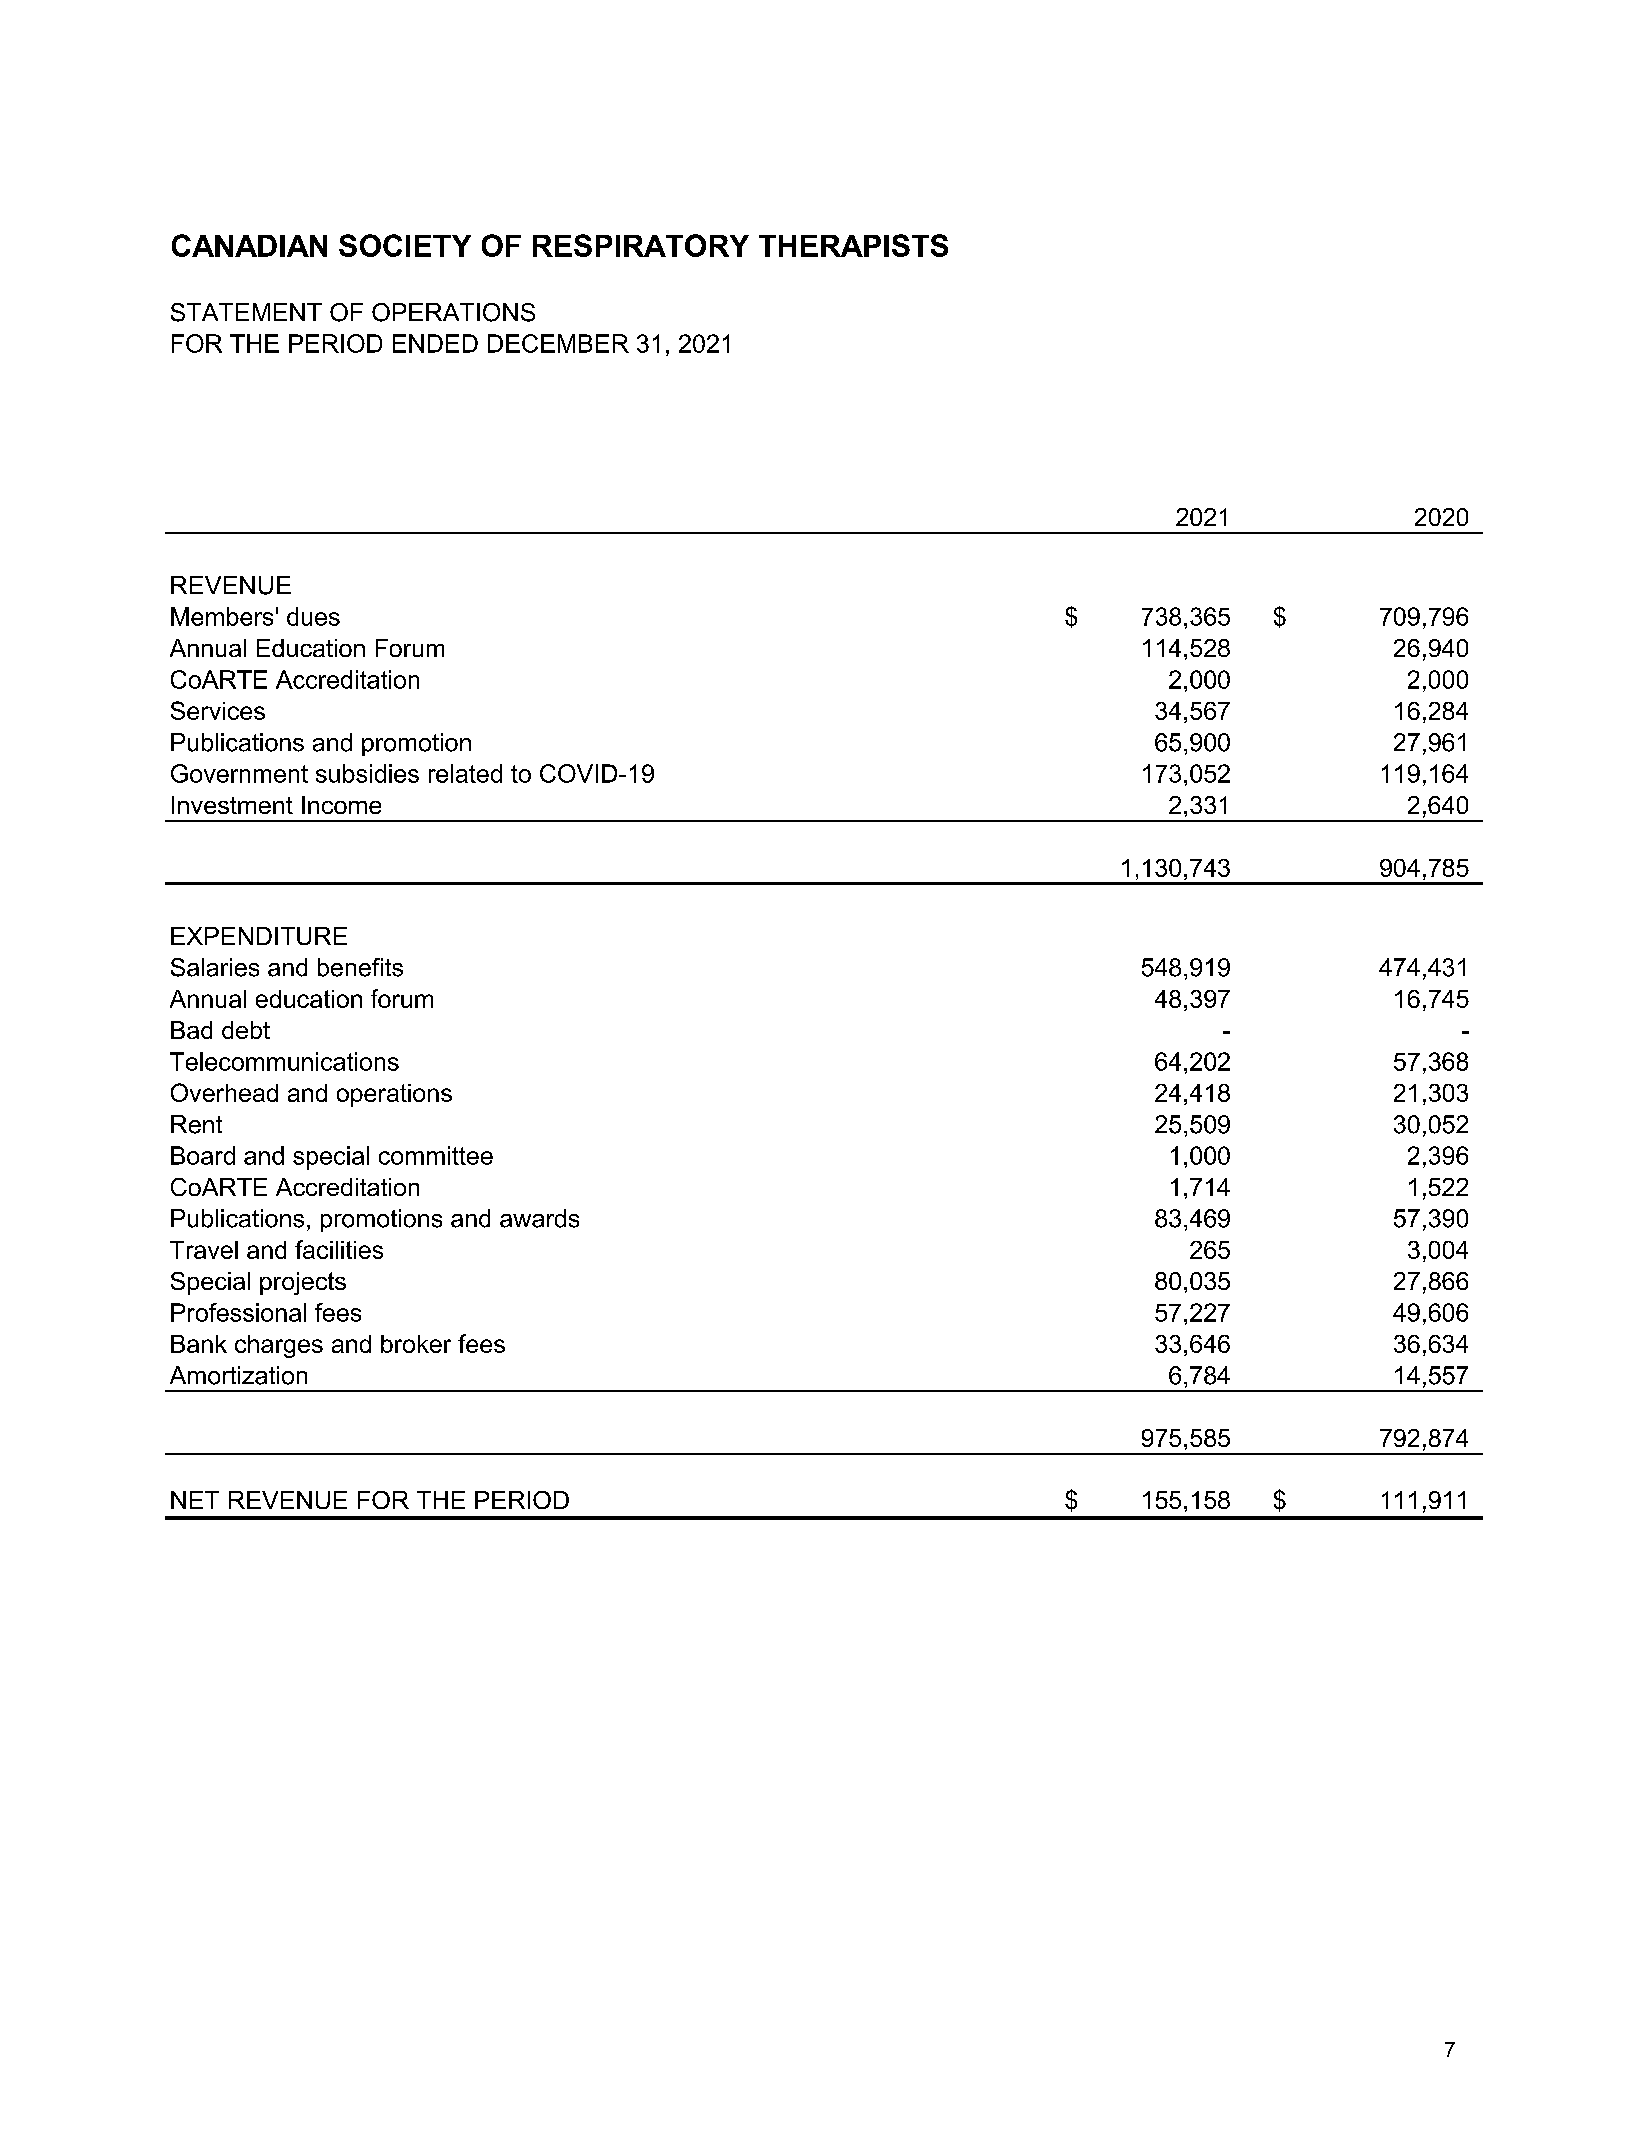  Describe the element at coordinates (218, 710) in the image. I see `Services` at that location.
